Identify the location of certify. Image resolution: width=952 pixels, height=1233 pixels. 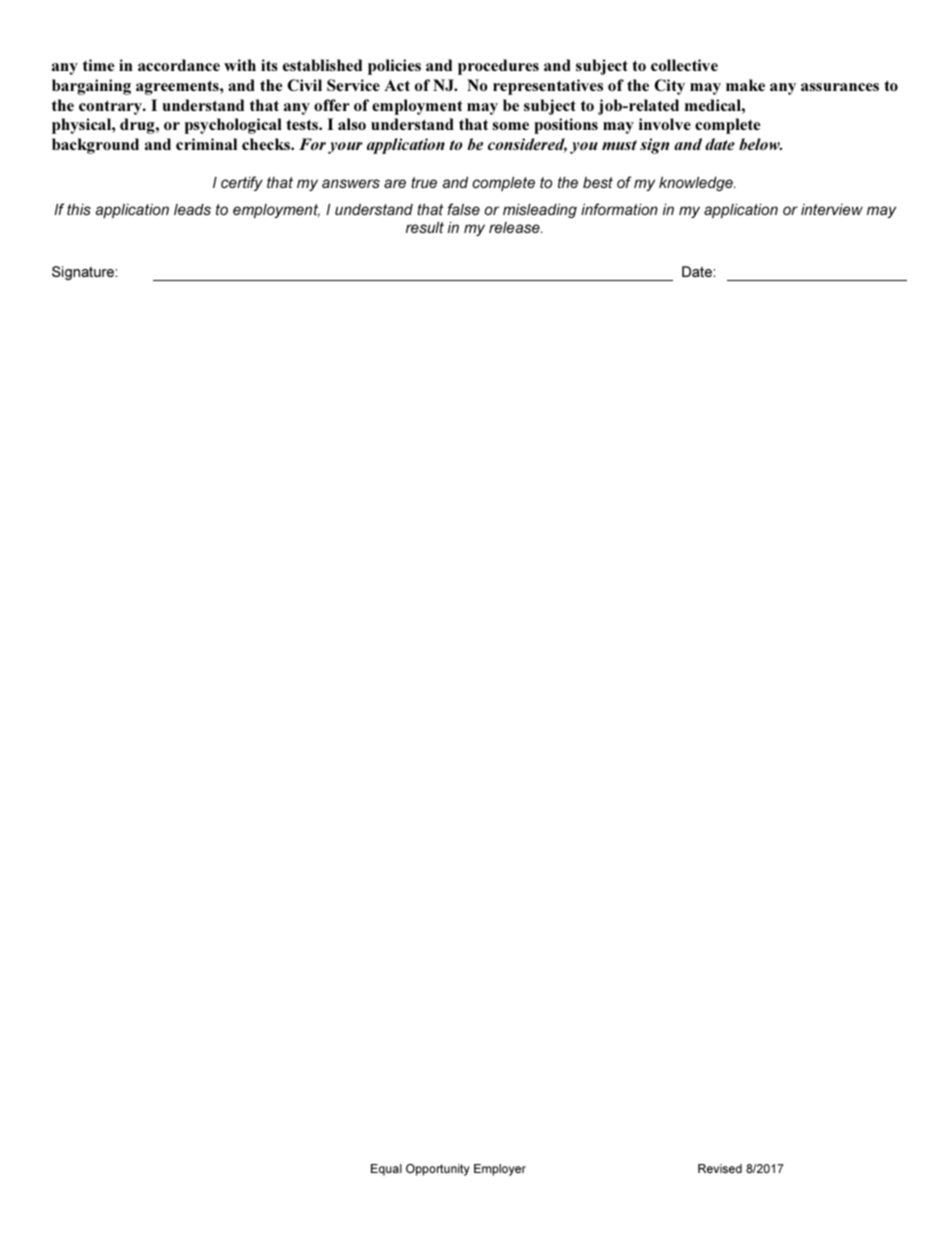
(242, 183).
